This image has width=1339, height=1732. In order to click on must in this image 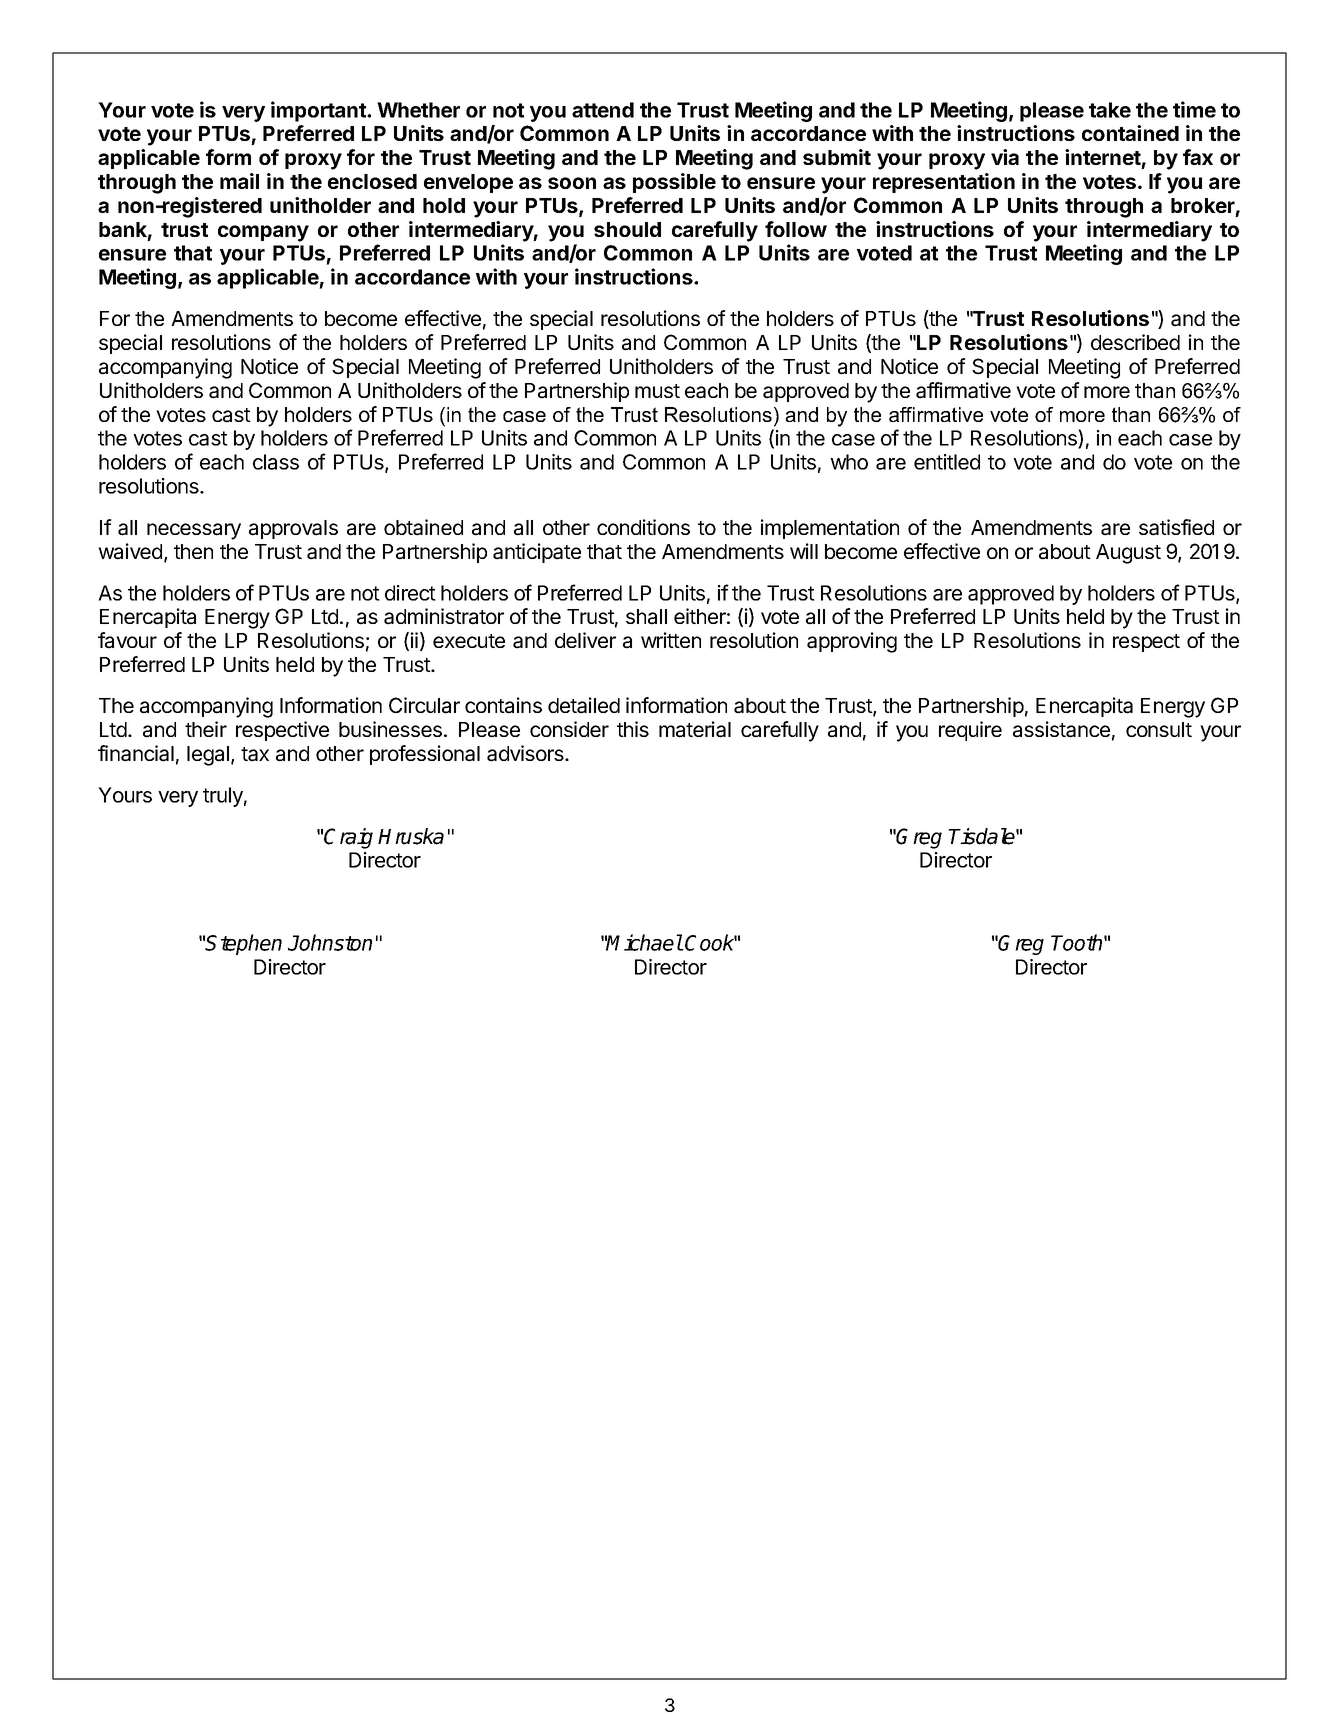, I will do `click(657, 391)`.
